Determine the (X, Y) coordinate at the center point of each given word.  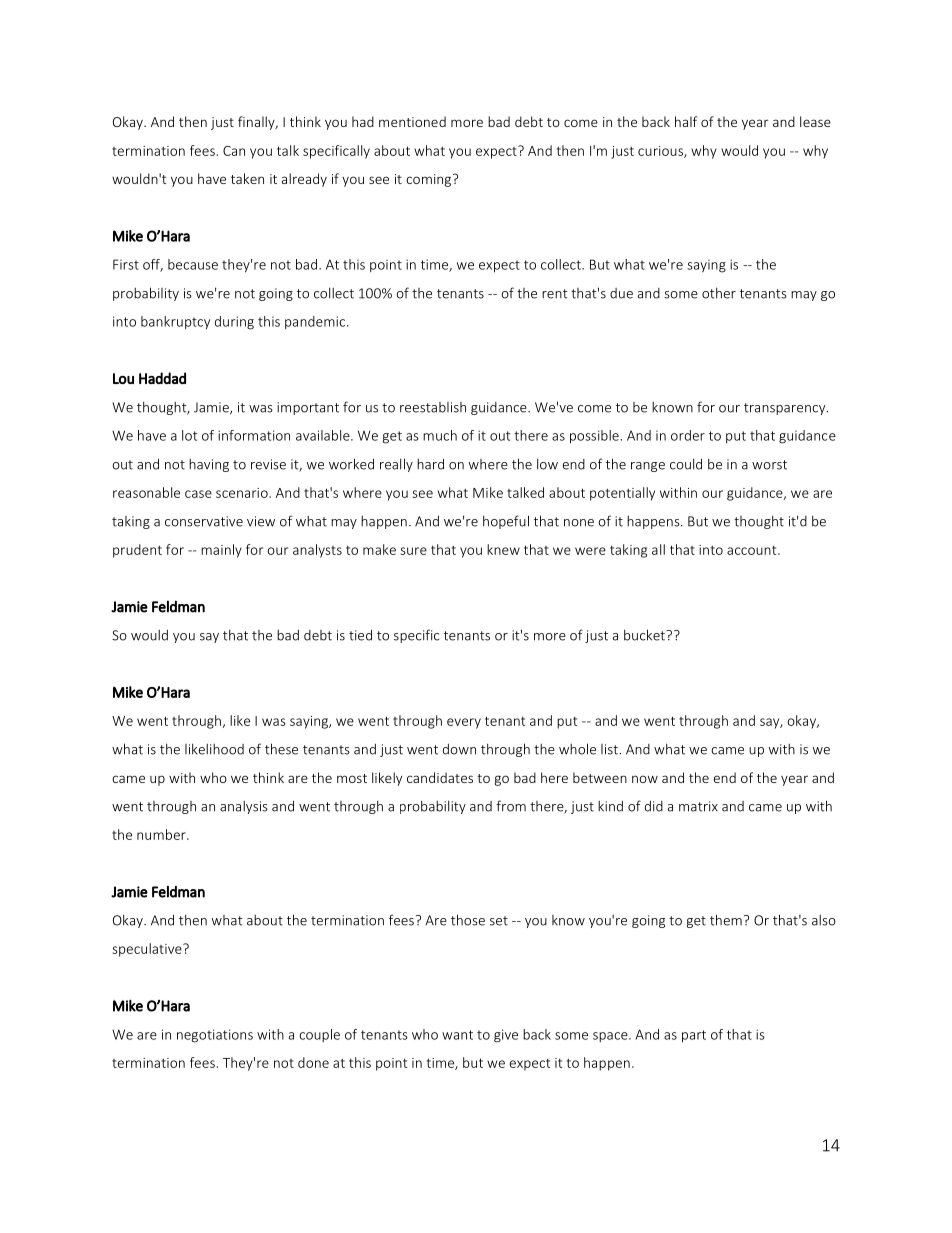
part (694, 1036)
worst (769, 465)
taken (247, 178)
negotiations (215, 1036)
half (686, 121)
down (459, 749)
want (457, 1035)
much (440, 435)
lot (189, 435)
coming (430, 180)
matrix (698, 806)
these (281, 749)
